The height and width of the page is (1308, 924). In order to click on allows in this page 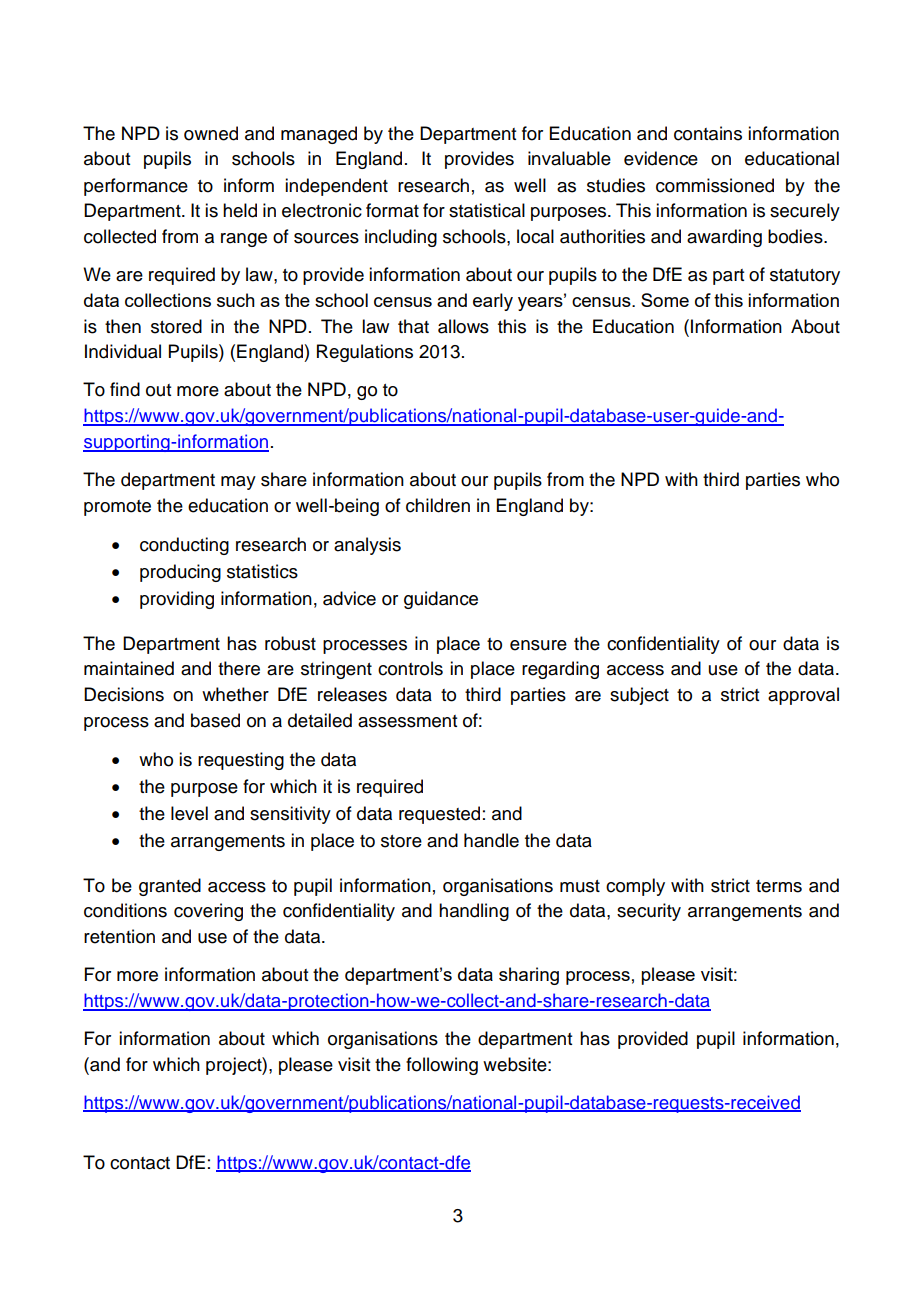, I will do `click(463, 326)`.
